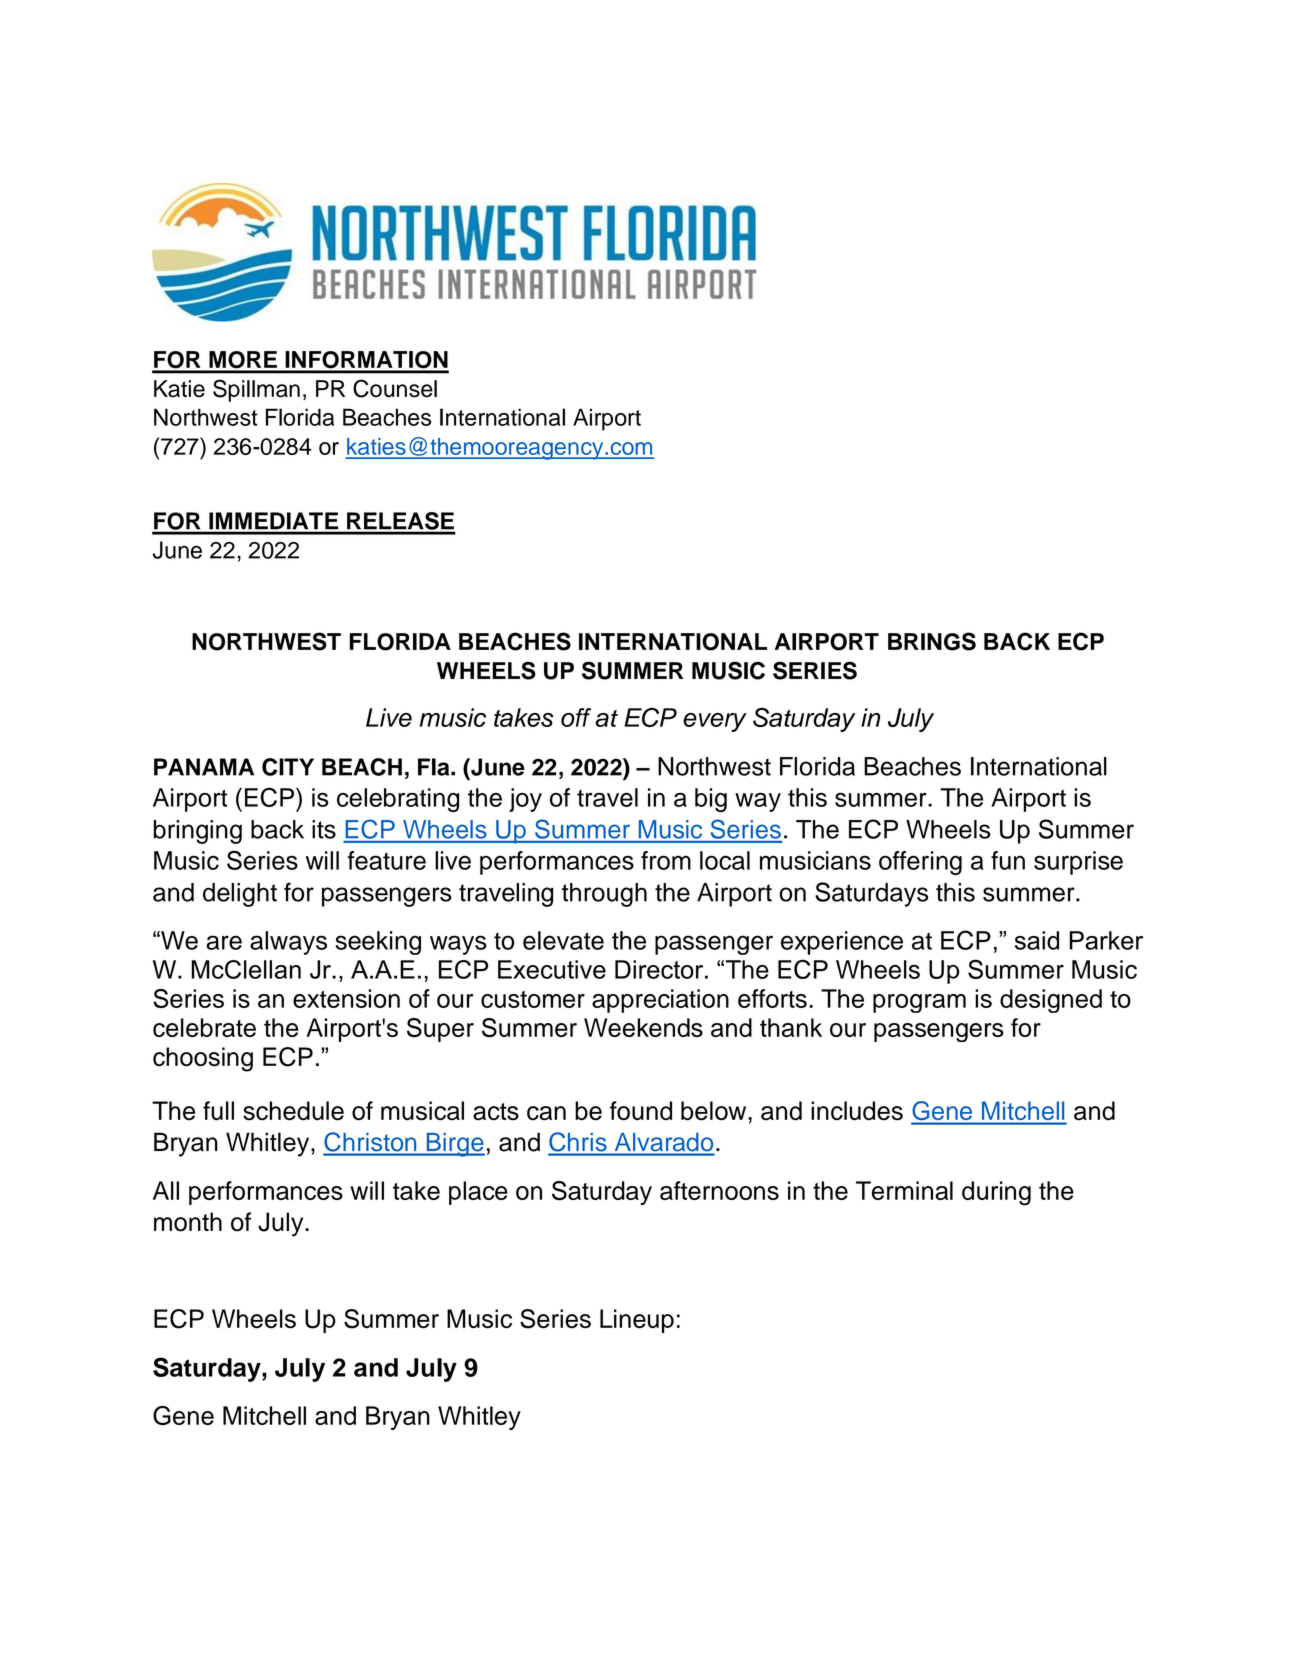 This screenshot has height=1676, width=1295. I want to click on from, so click(666, 860).
